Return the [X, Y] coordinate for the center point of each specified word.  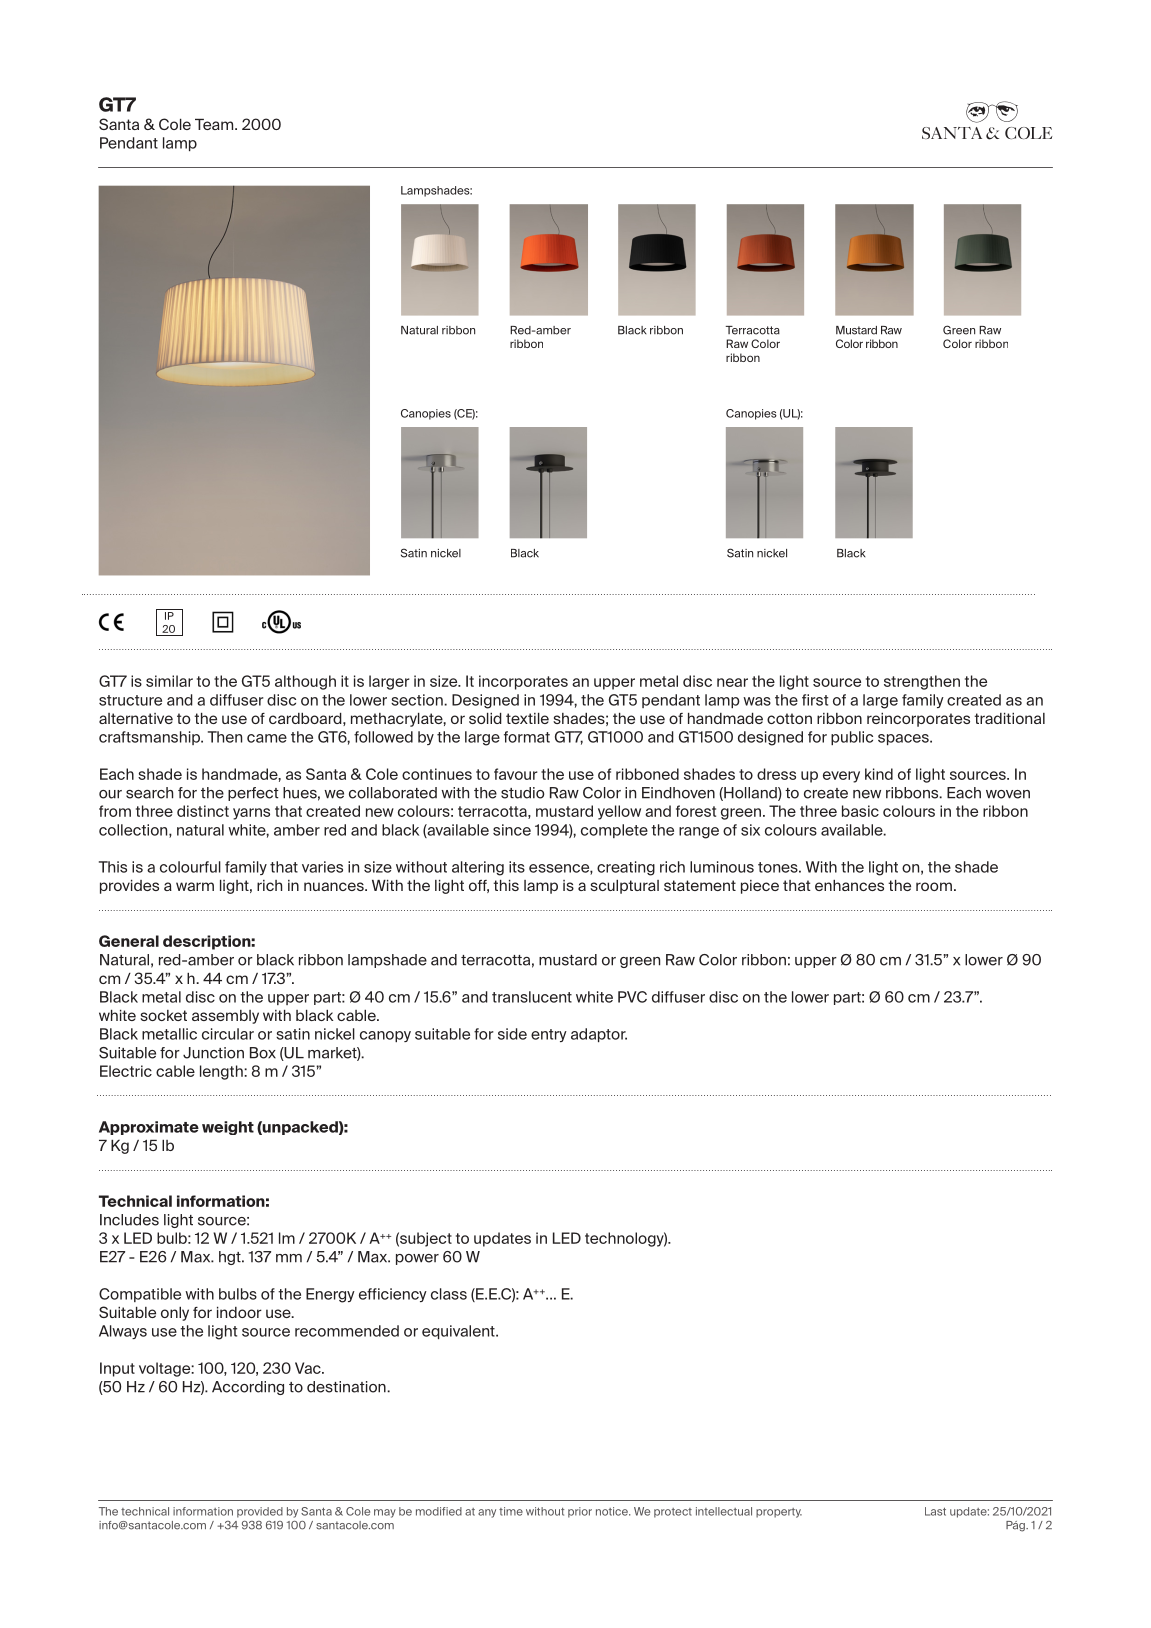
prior [580, 1512]
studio [523, 793]
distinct [203, 811]
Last [935, 1511]
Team [215, 124]
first [815, 700]
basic [860, 811]
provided [260, 1512]
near [732, 682]
